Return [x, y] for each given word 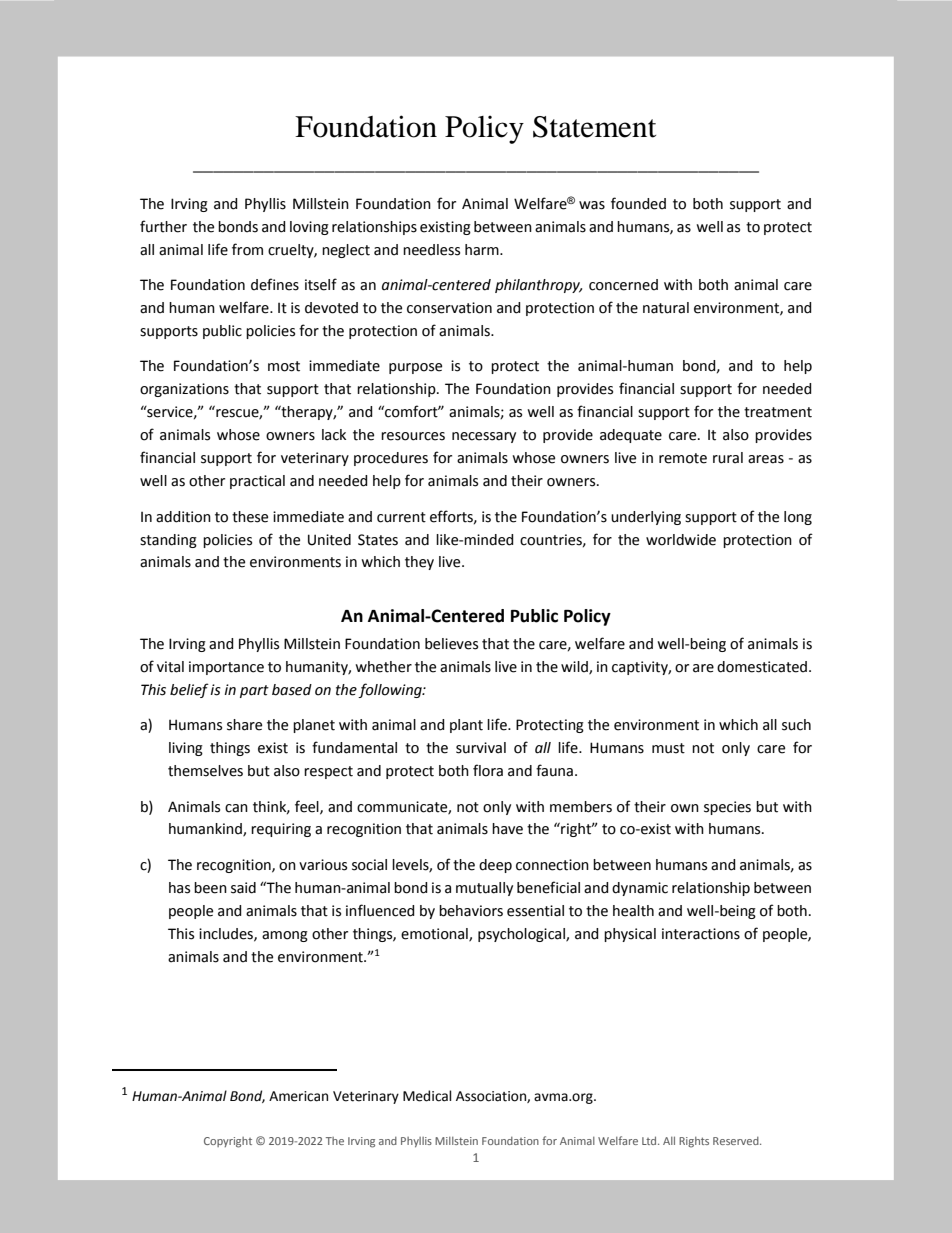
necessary [484, 437]
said [243, 888]
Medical [427, 1096]
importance [226, 668]
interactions [701, 934]
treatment [778, 412]
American [298, 1096]
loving [309, 228]
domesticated [762, 667]
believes [451, 644]
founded [638, 203]
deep [495, 866]
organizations [184, 390]
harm [483, 250]
